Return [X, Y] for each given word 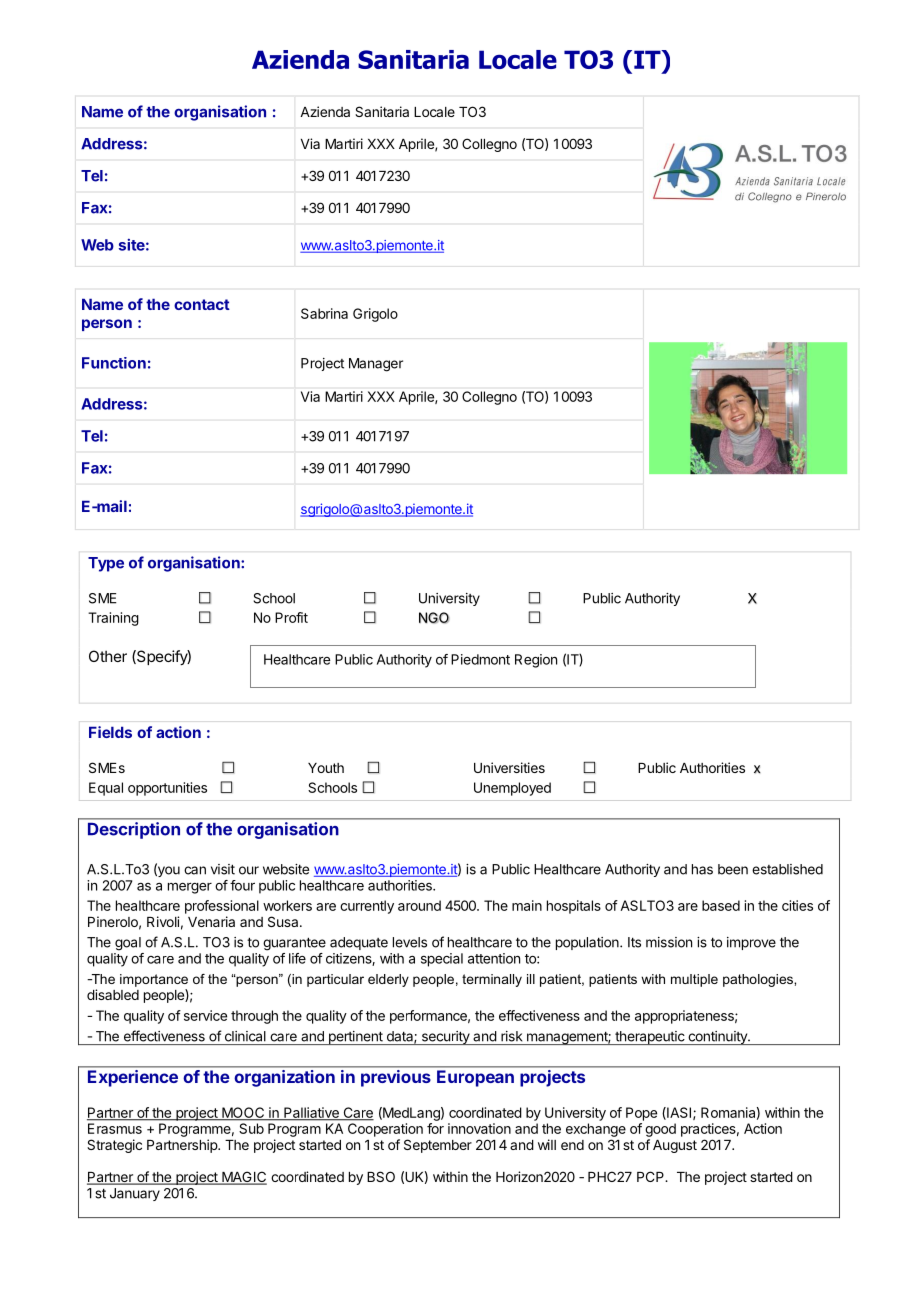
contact [202, 304]
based [721, 905]
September [438, 1146]
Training [113, 619]
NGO [434, 618]
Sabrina [324, 313]
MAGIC [243, 1178]
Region [536, 661]
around [419, 905]
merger [190, 888]
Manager [376, 365]
